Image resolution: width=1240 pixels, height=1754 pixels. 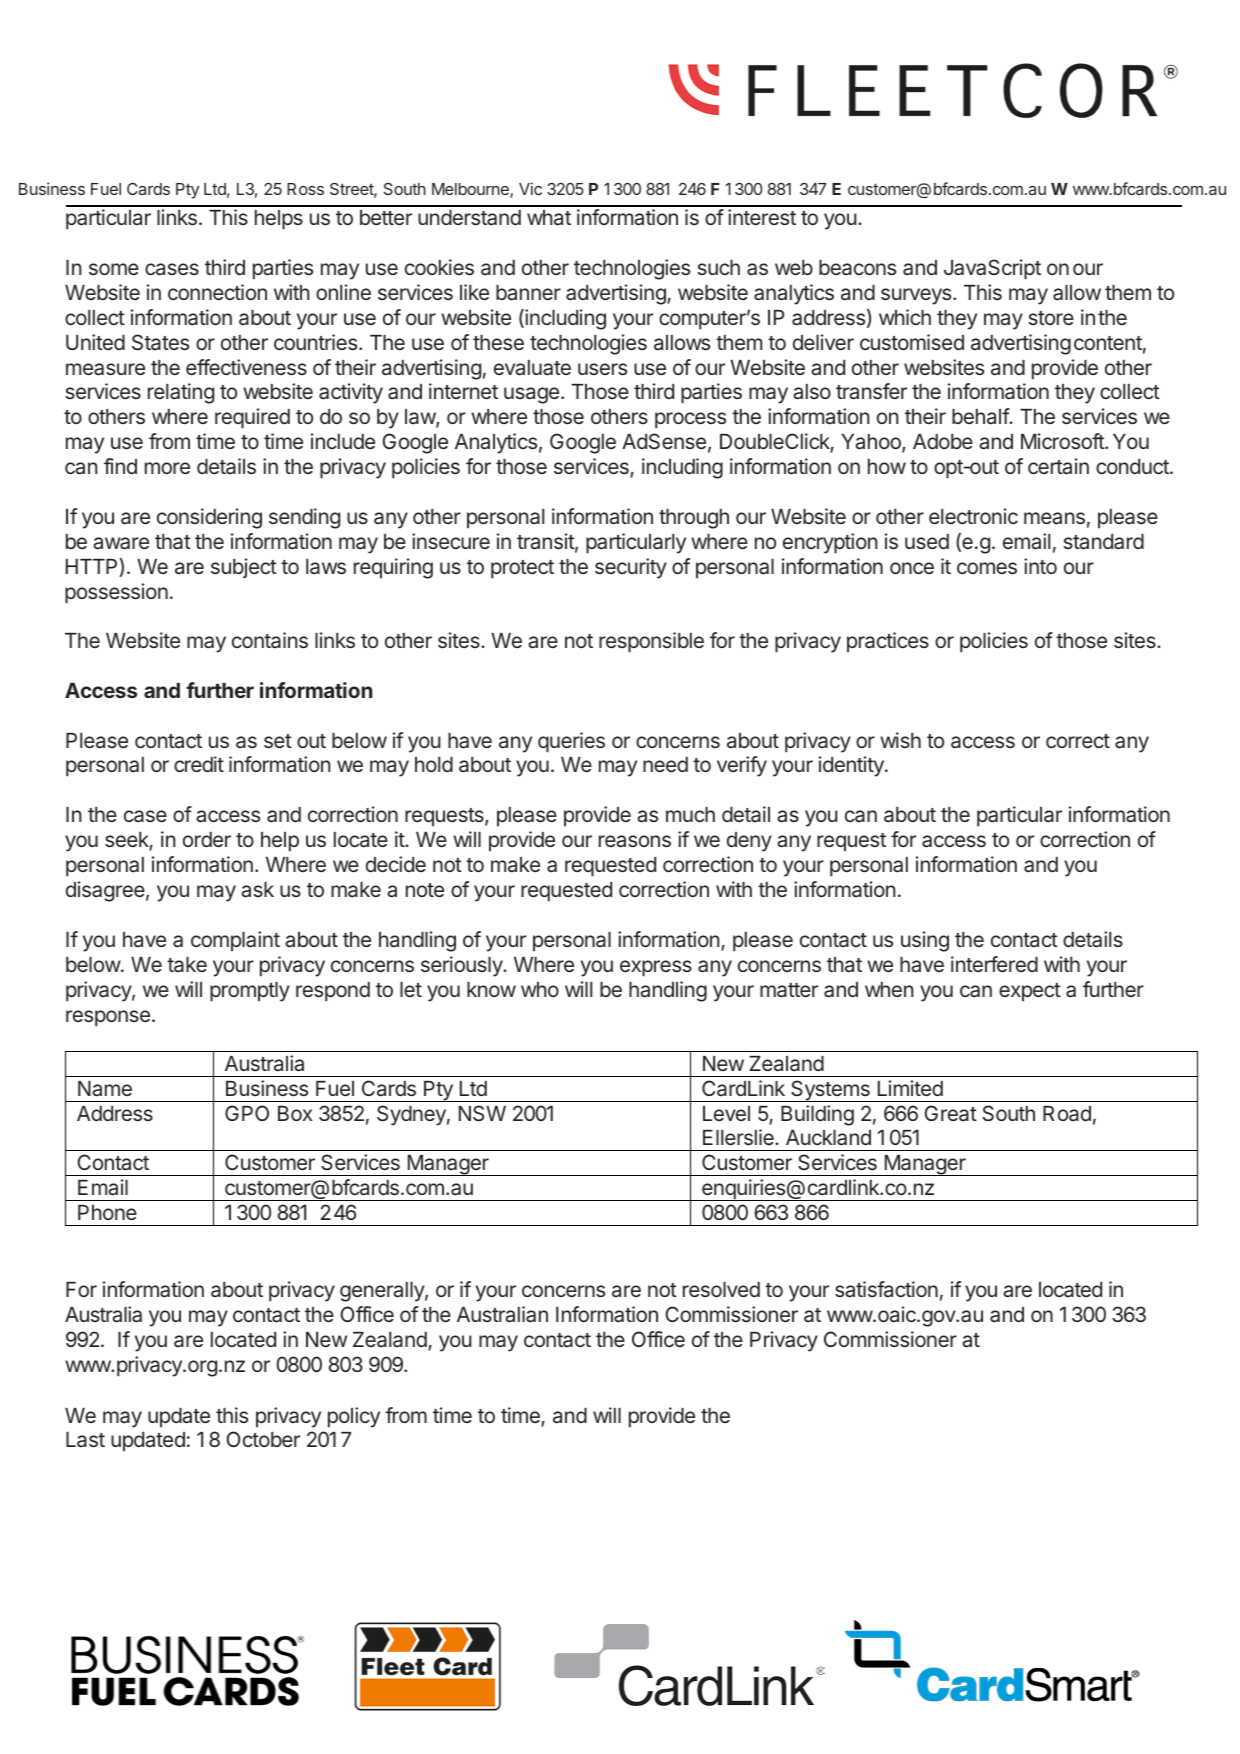 I want to click on October, so click(x=263, y=1439).
